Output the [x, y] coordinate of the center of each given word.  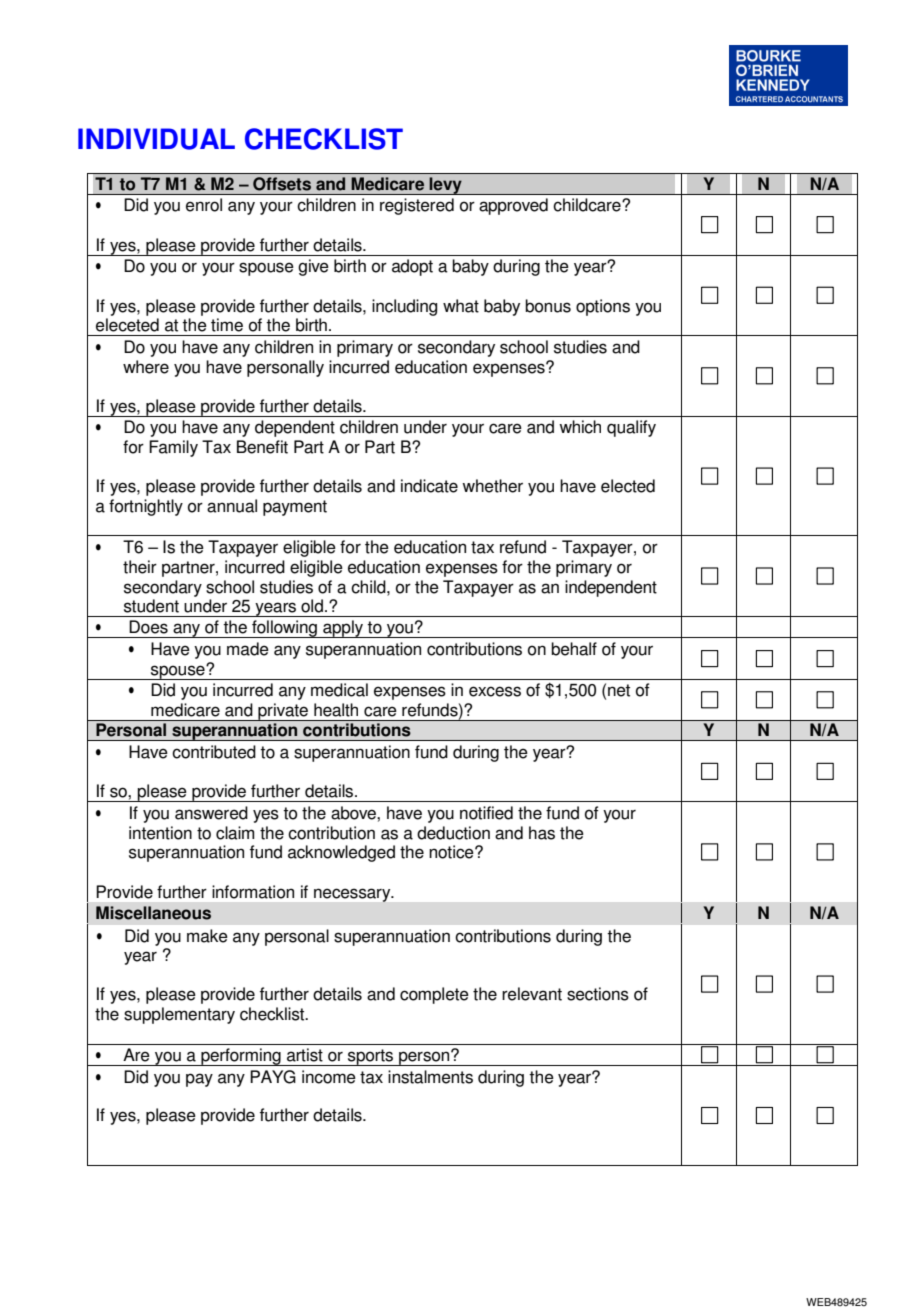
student [151, 606]
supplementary [179, 1015]
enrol [204, 205]
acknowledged [341, 853]
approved [513, 206]
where [146, 367]
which [580, 427]
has [542, 833]
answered [211, 813]
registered [417, 206]
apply [343, 629]
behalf [574, 649]
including [404, 307]
